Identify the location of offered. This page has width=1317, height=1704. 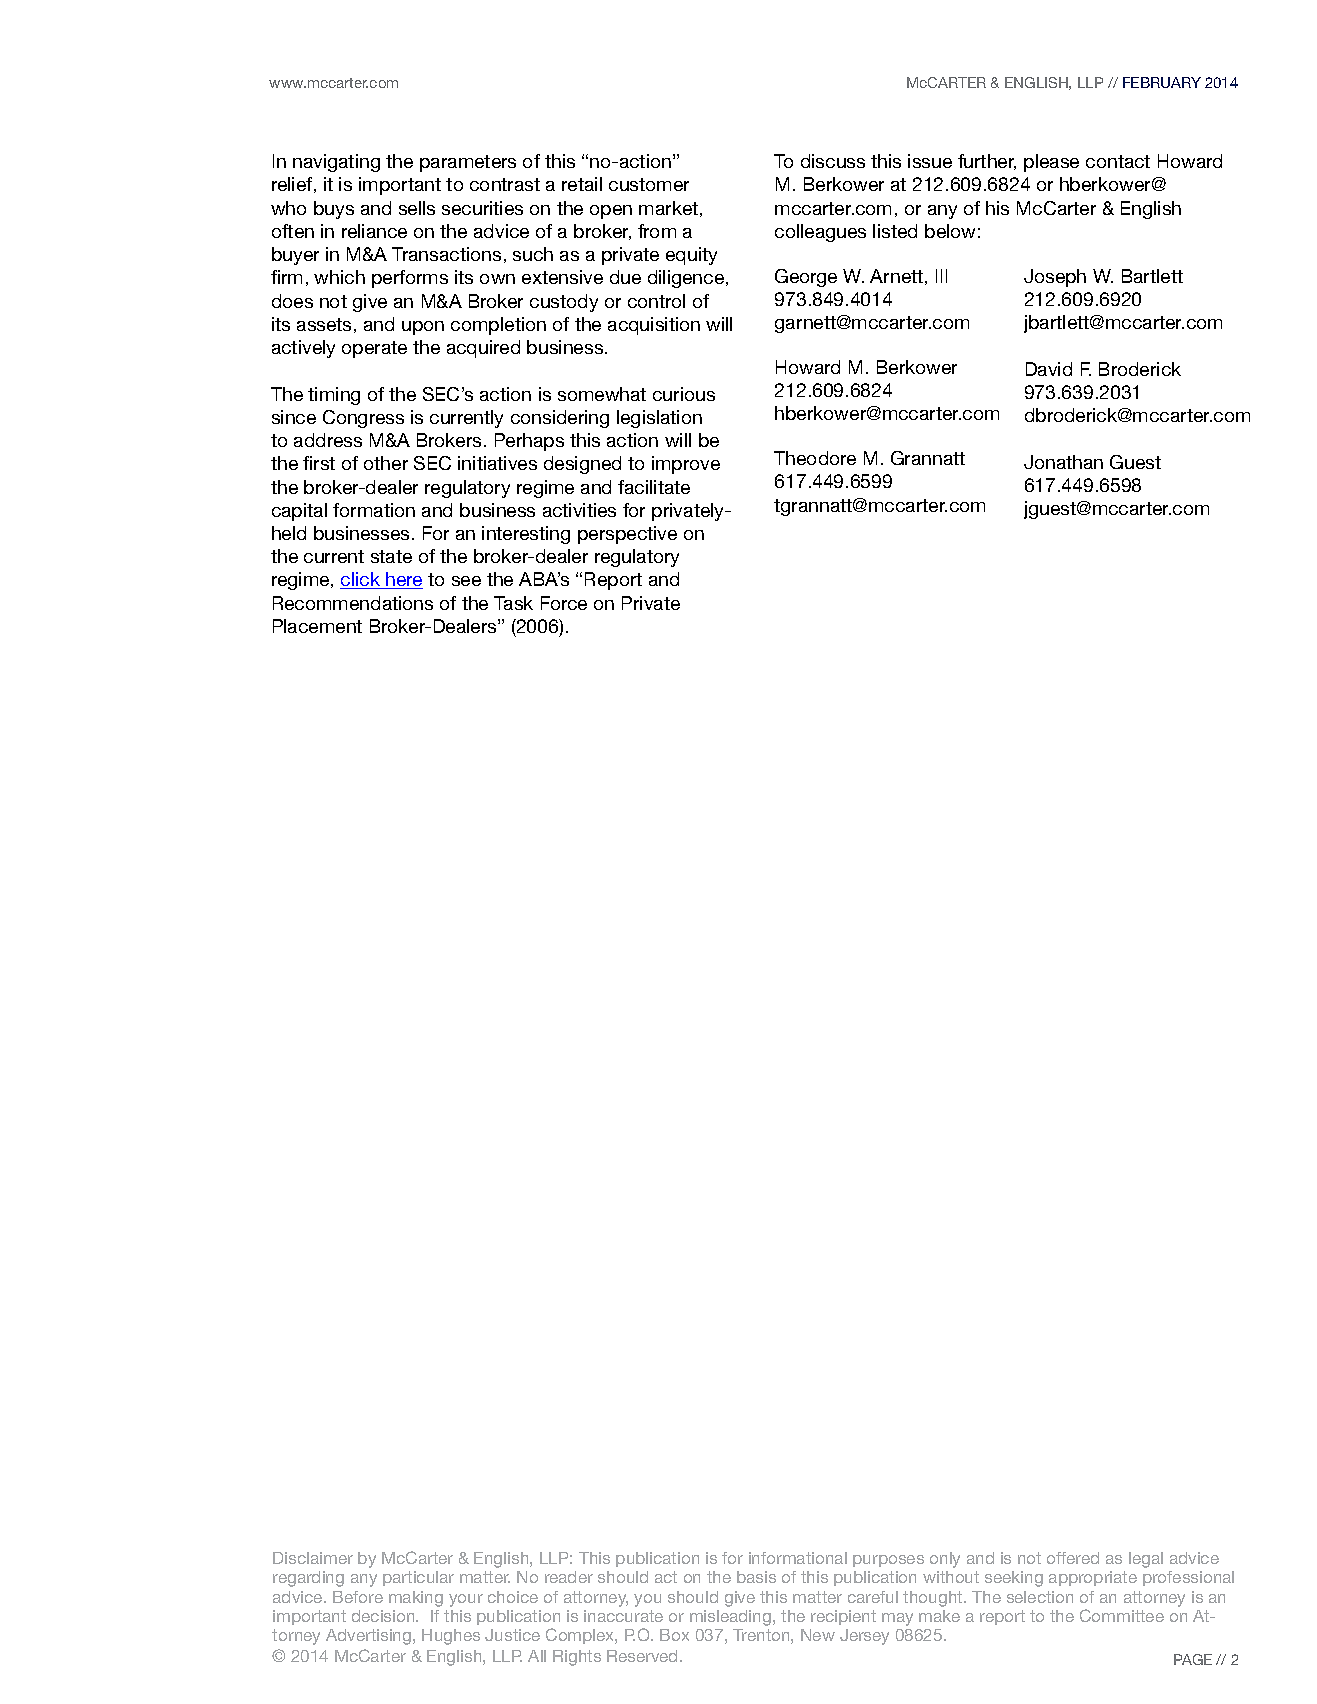
(1073, 1558).
